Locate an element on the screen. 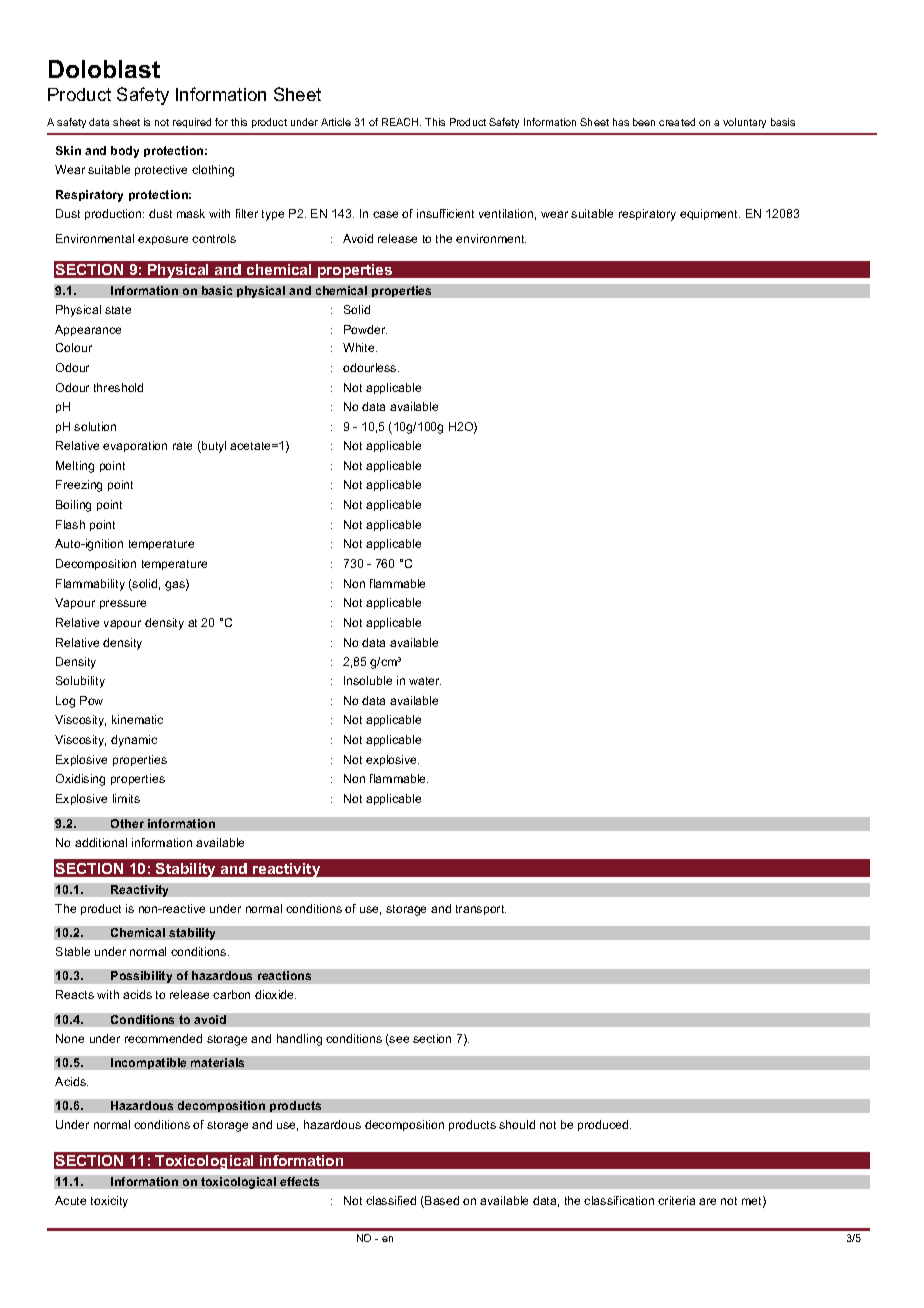 This screenshot has height=1308, width=924. Stable is located at coordinates (73, 951).
